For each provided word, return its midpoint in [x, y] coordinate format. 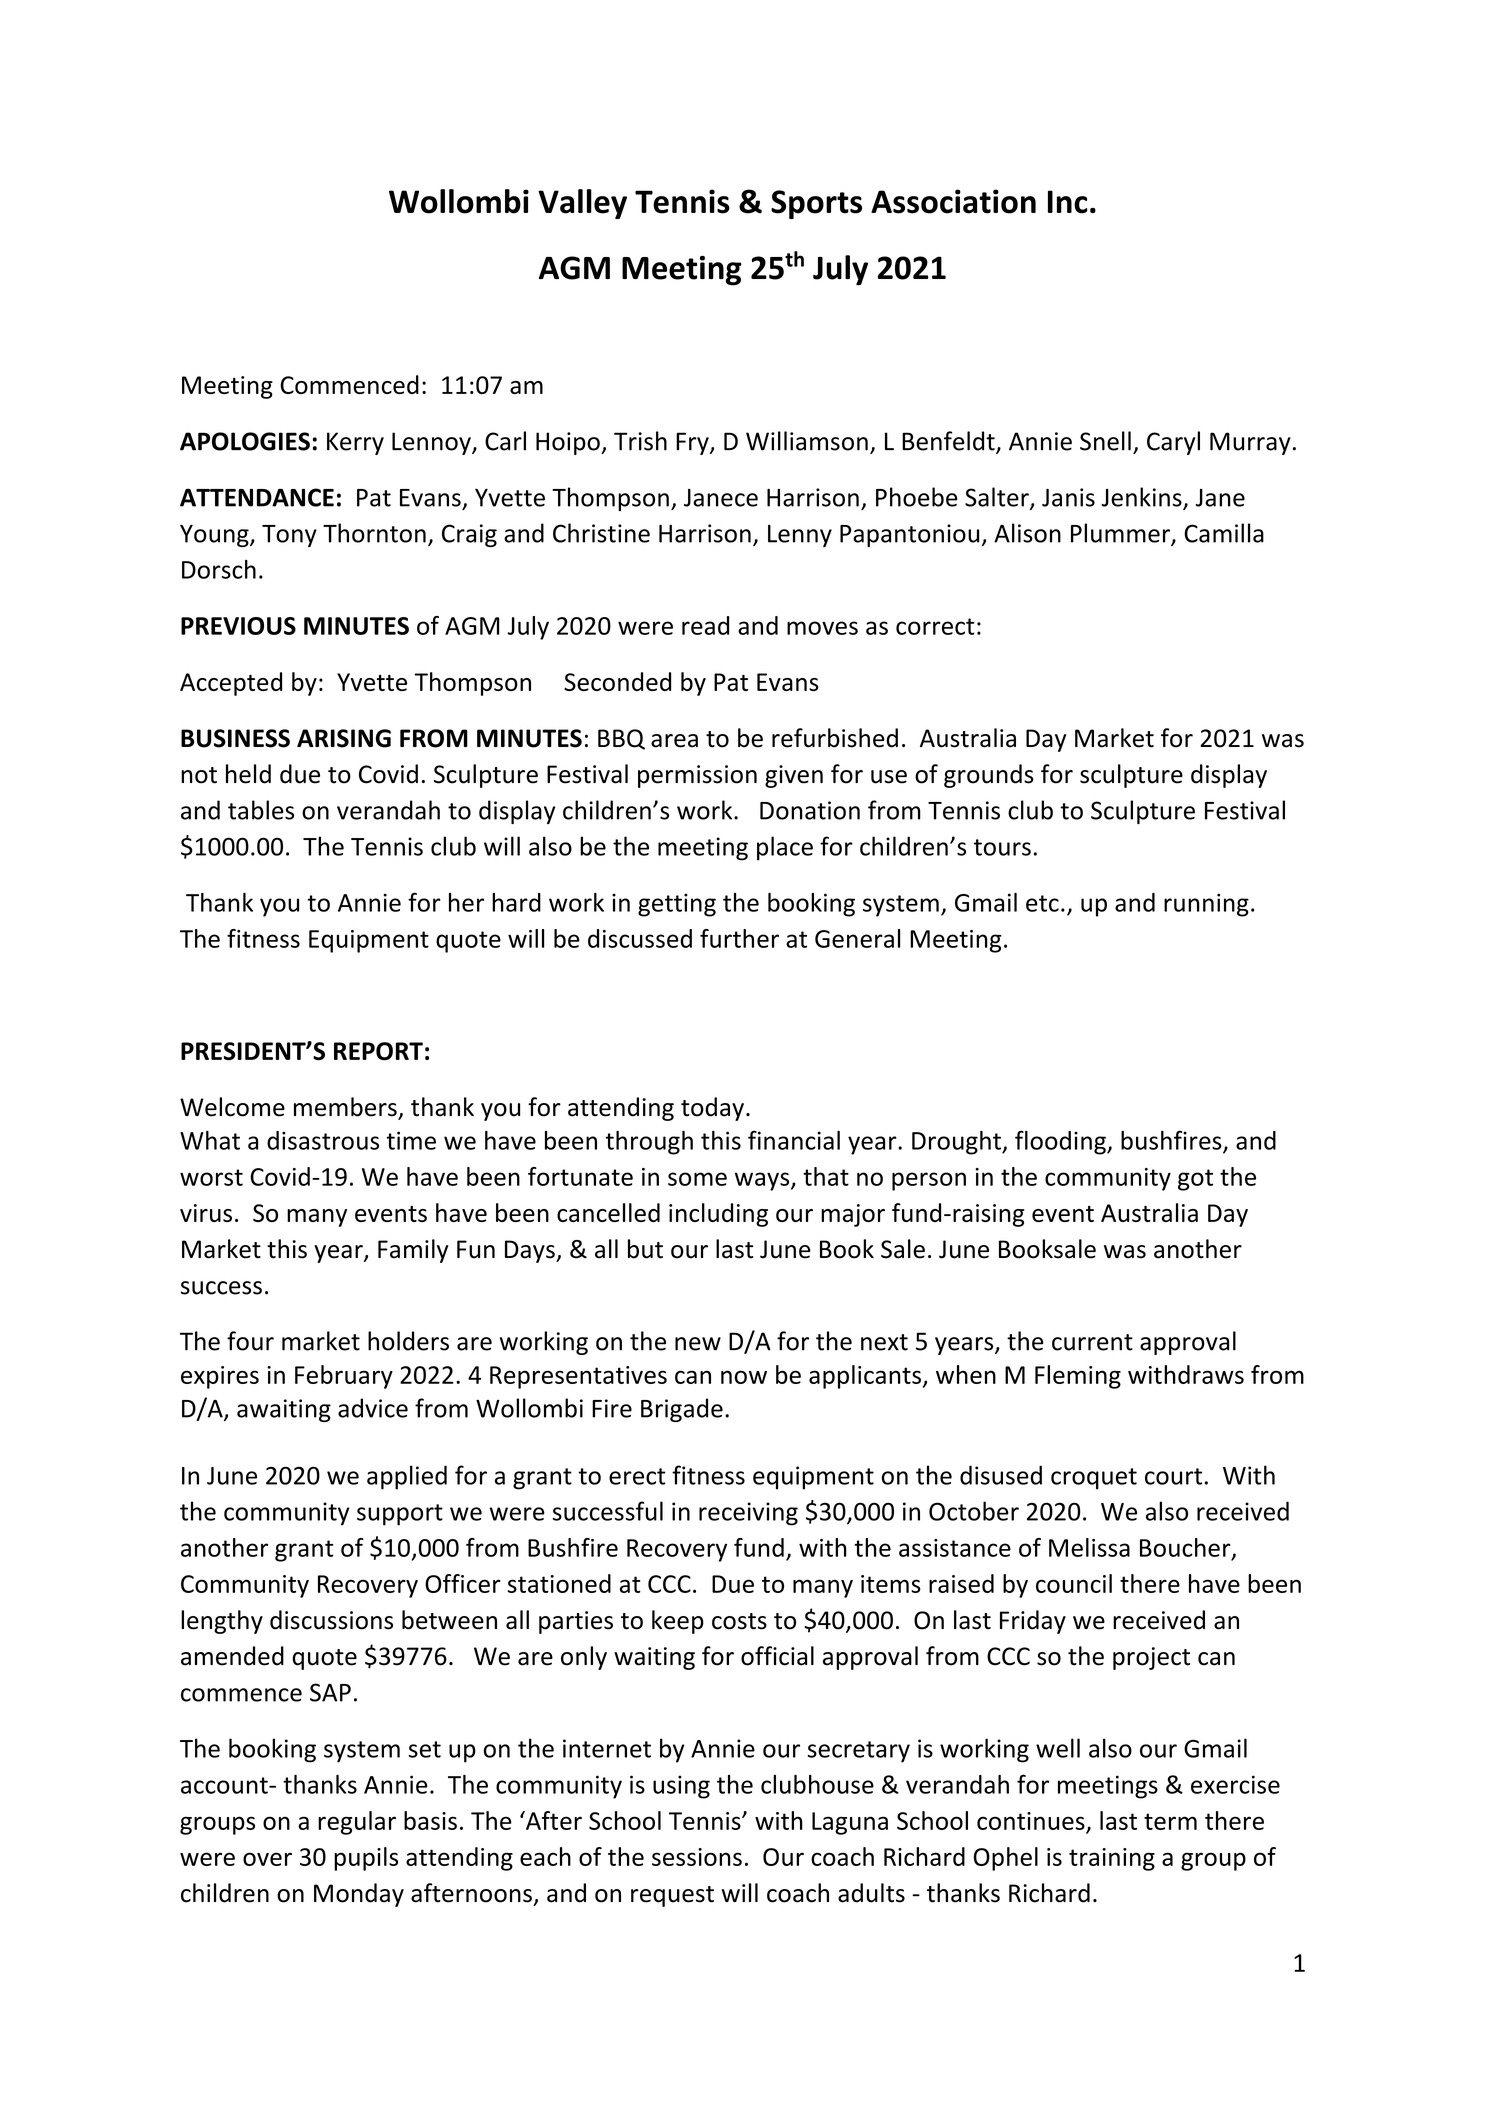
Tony [289, 536]
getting [677, 905]
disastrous [323, 1140]
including [718, 1215]
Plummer [1121, 534]
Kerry [355, 443]
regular [357, 1823]
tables [261, 810]
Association [953, 201]
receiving [748, 1514]
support [400, 1515]
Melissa [1089, 1547]
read [705, 625]
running [1206, 905]
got [1195, 1180]
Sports [816, 204]
